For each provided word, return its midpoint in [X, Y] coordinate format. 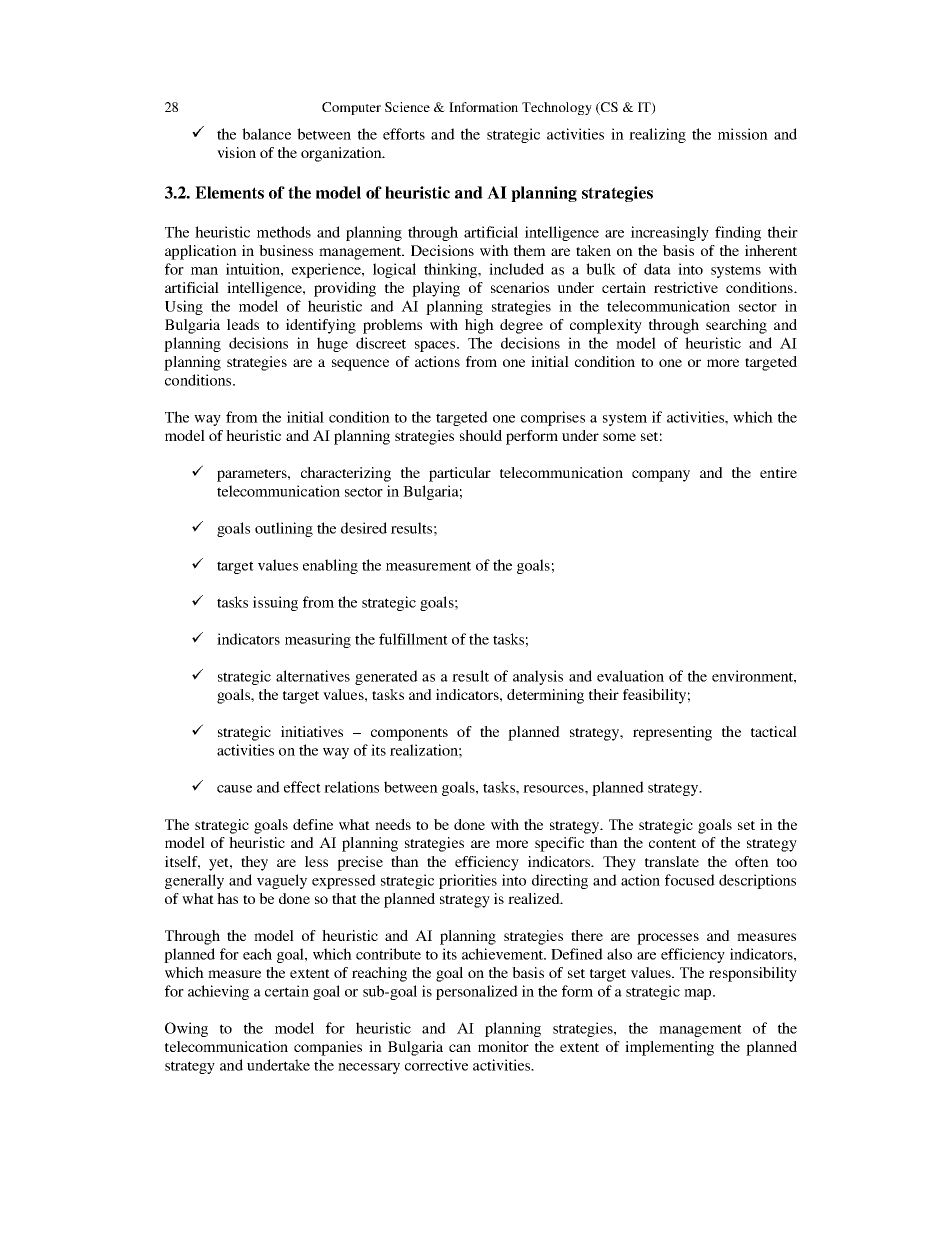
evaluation [630, 676]
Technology [557, 108]
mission [743, 134]
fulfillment [413, 639]
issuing [275, 603]
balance [266, 134]
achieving [218, 992]
